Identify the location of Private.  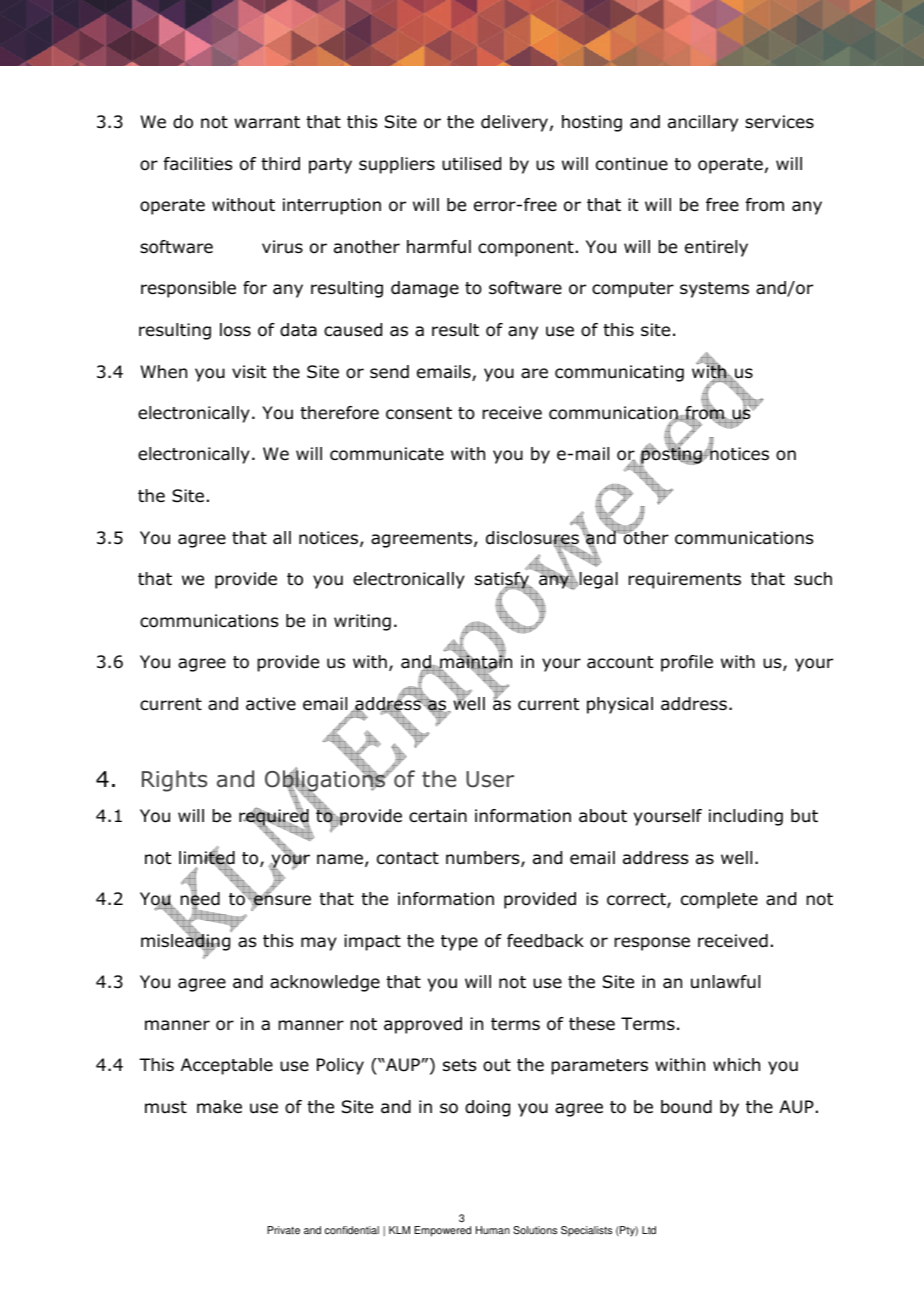
(283, 1230).
